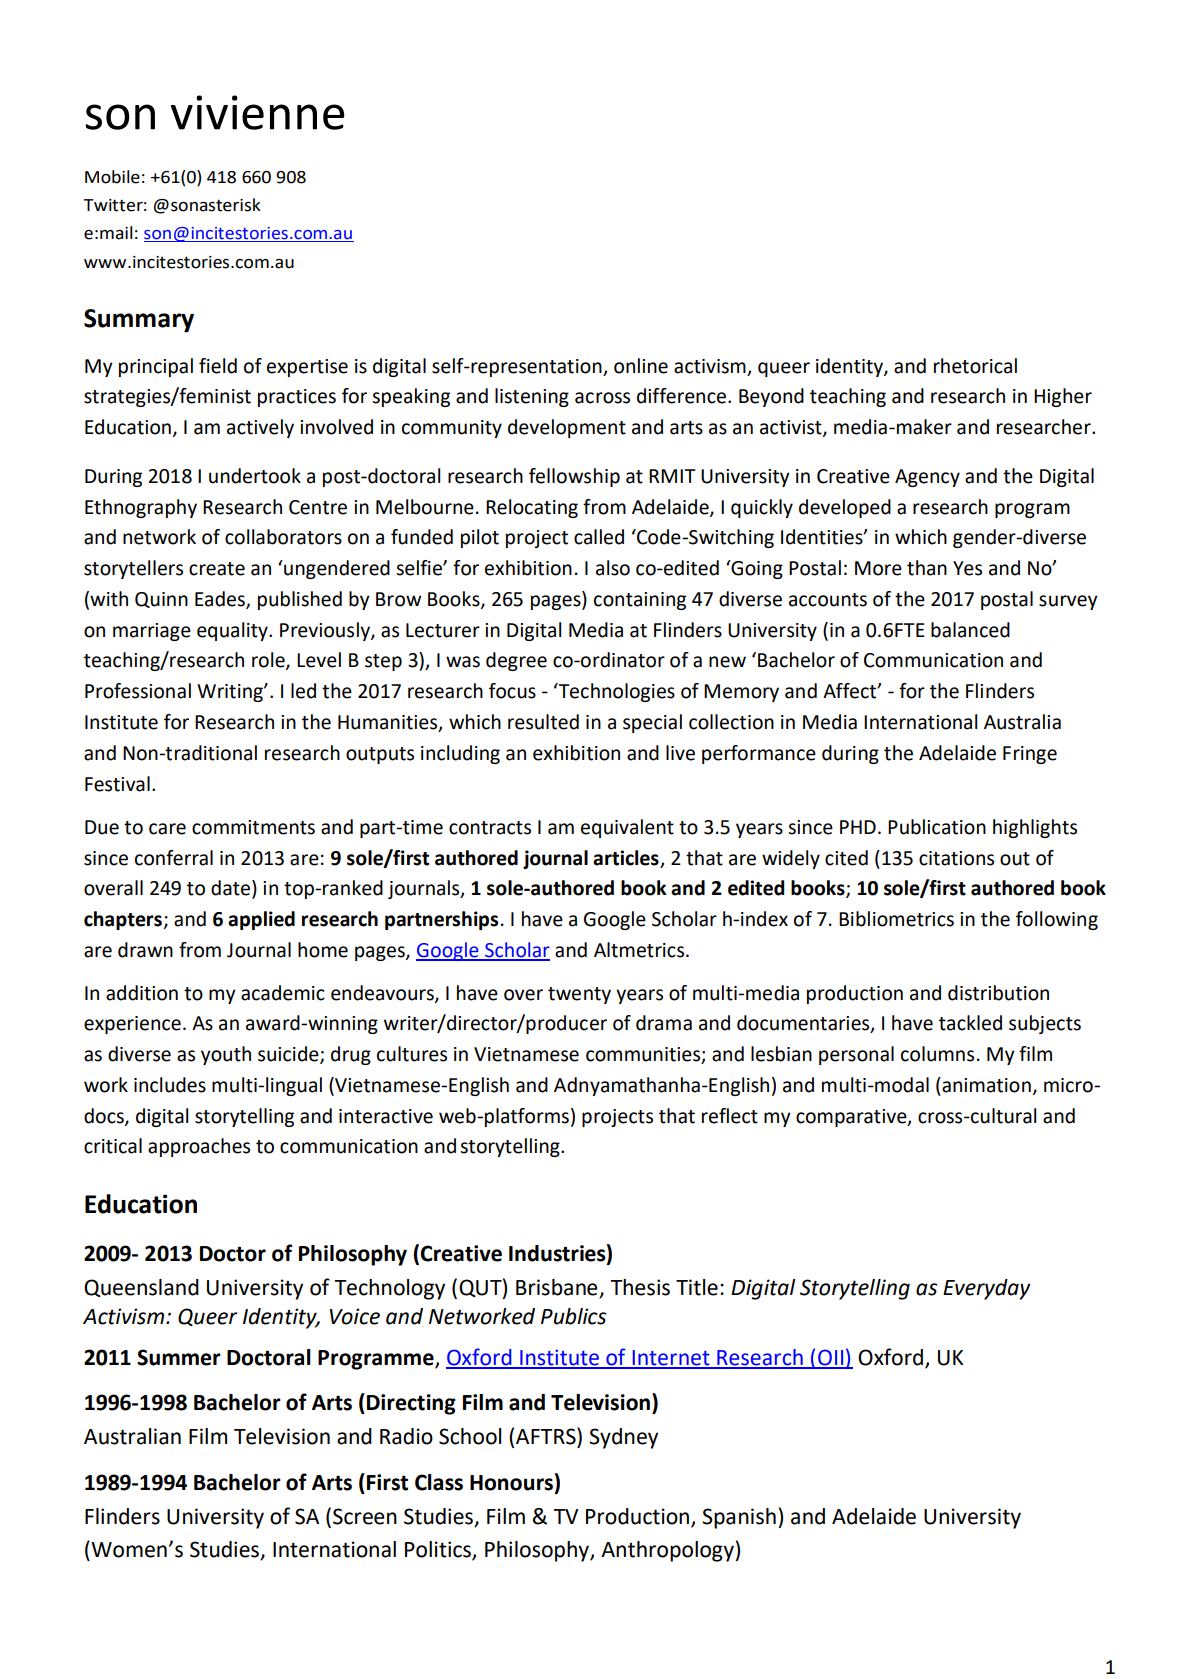 The image size is (1187, 1679). I want to click on rhetorical, so click(975, 366).
